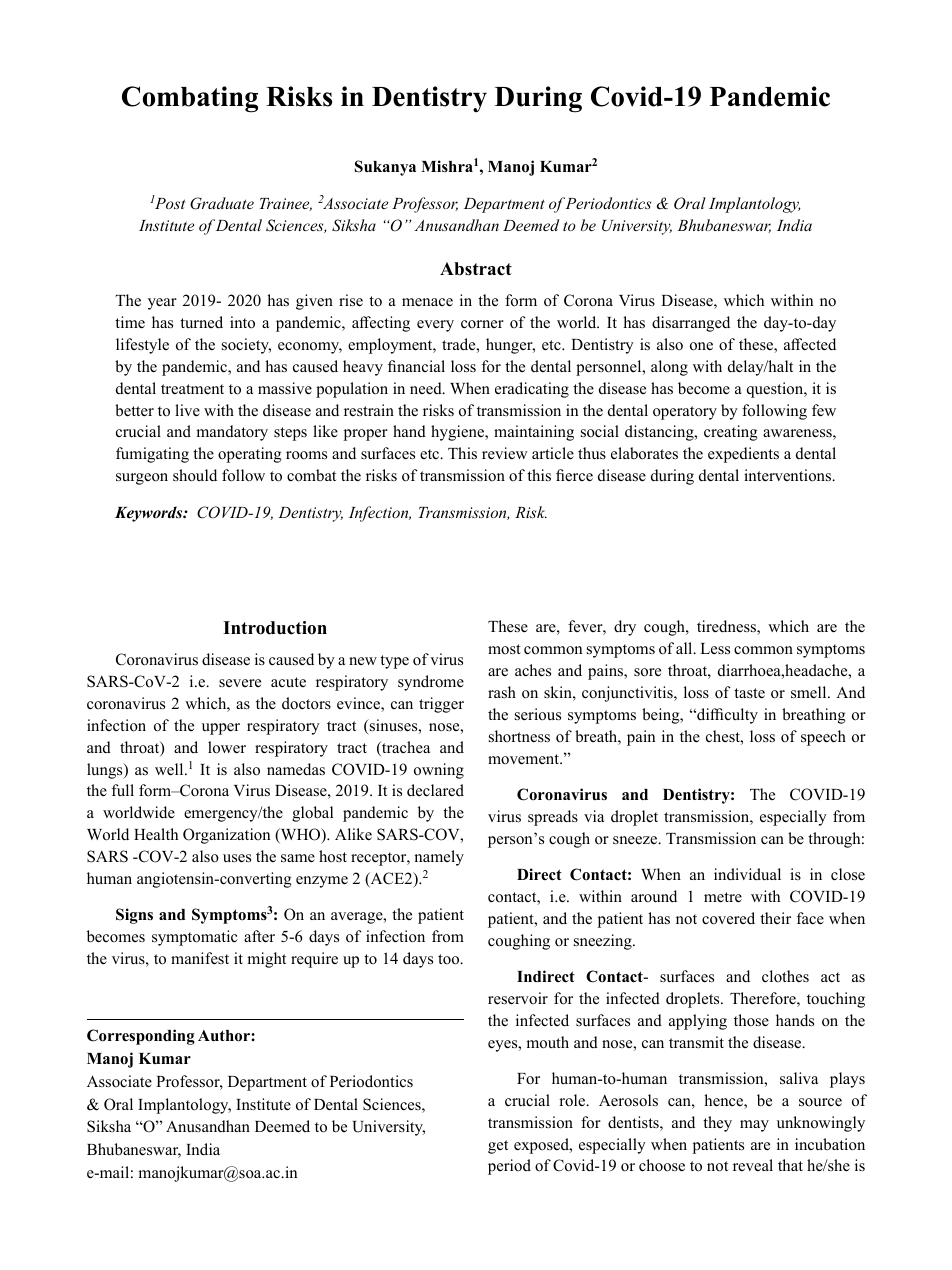  I want to click on affected, so click(810, 344).
